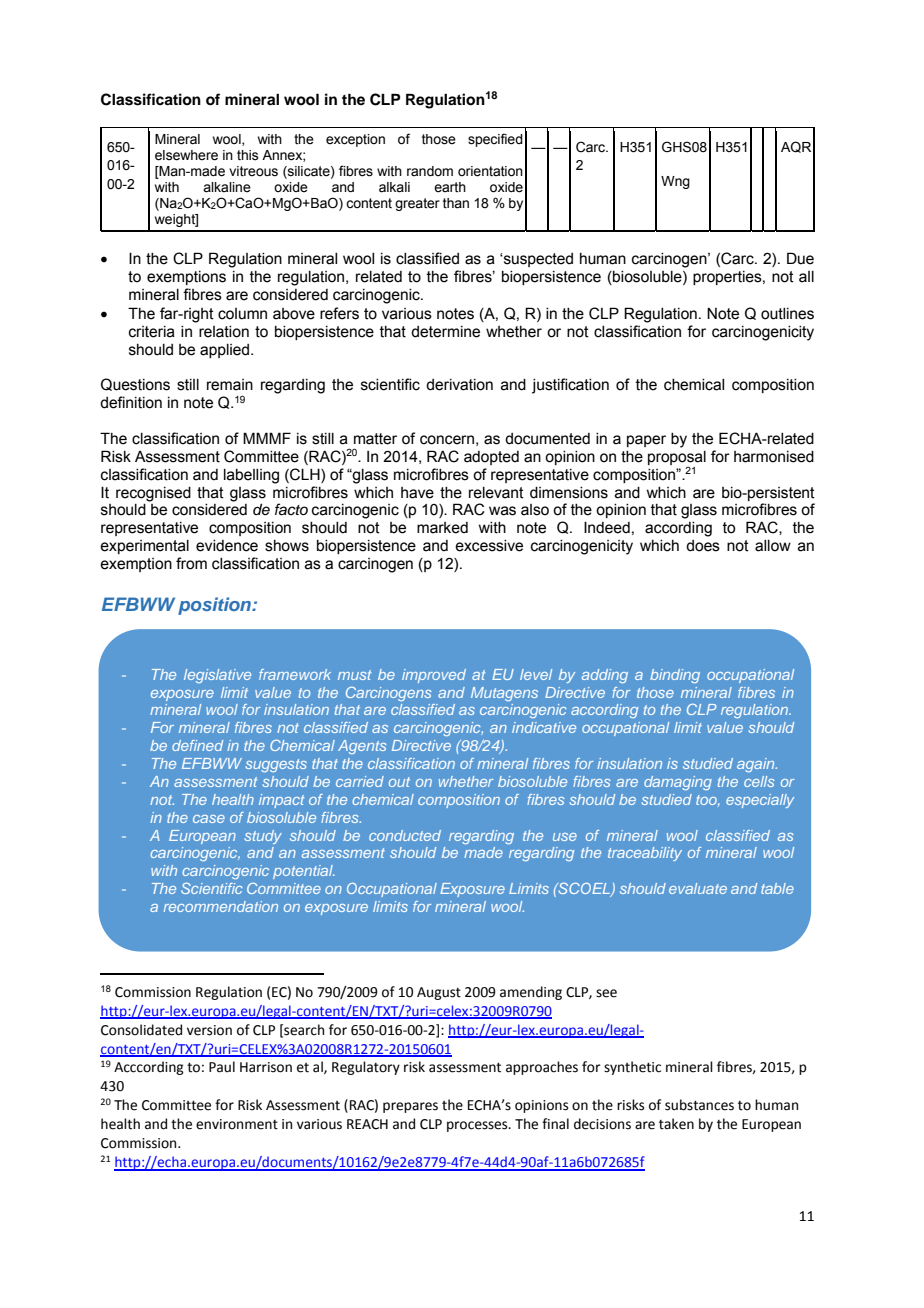 The image size is (924, 1308). I want to click on proposal, so click(677, 459).
